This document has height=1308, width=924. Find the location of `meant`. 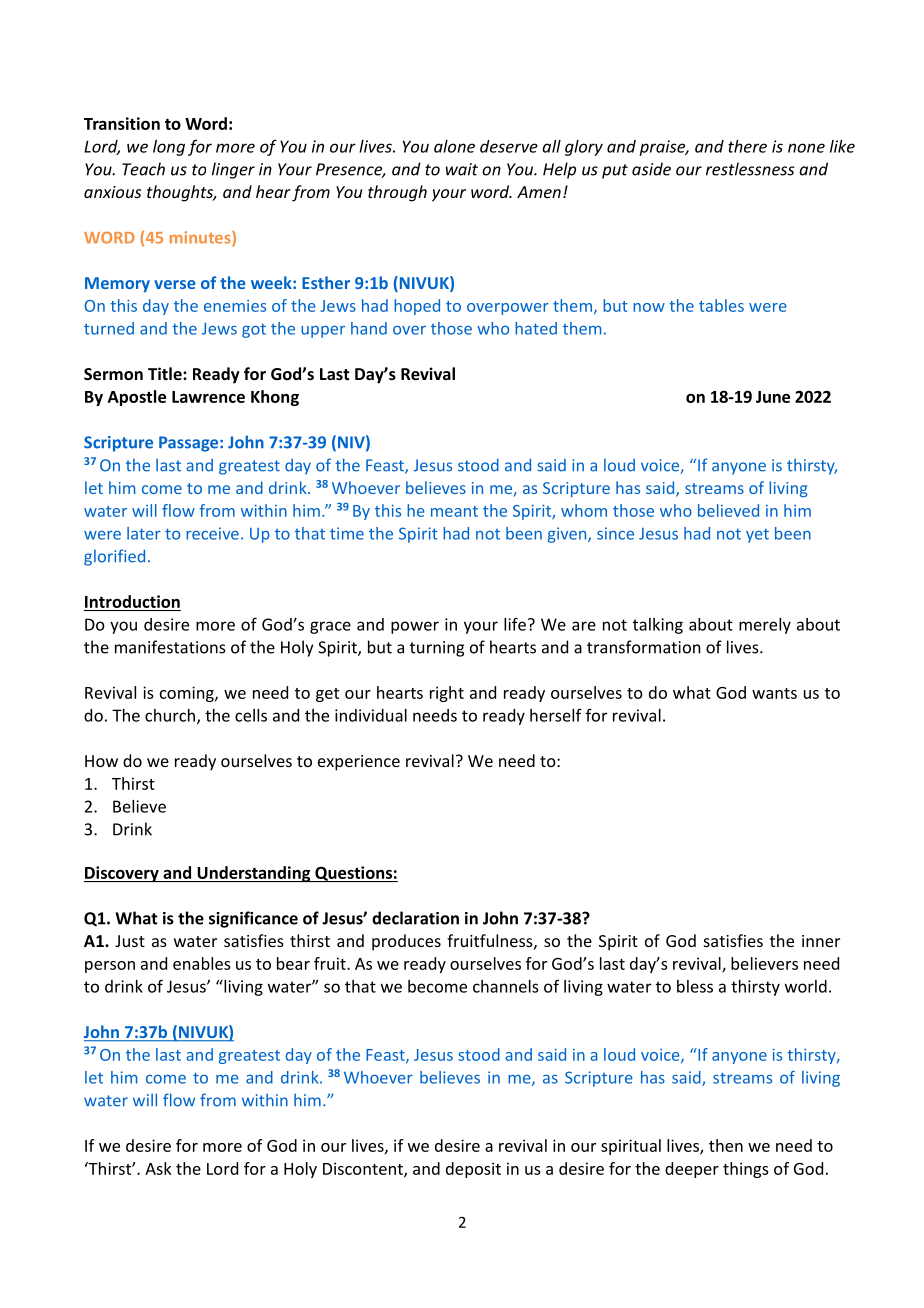

meant is located at coordinates (454, 511).
